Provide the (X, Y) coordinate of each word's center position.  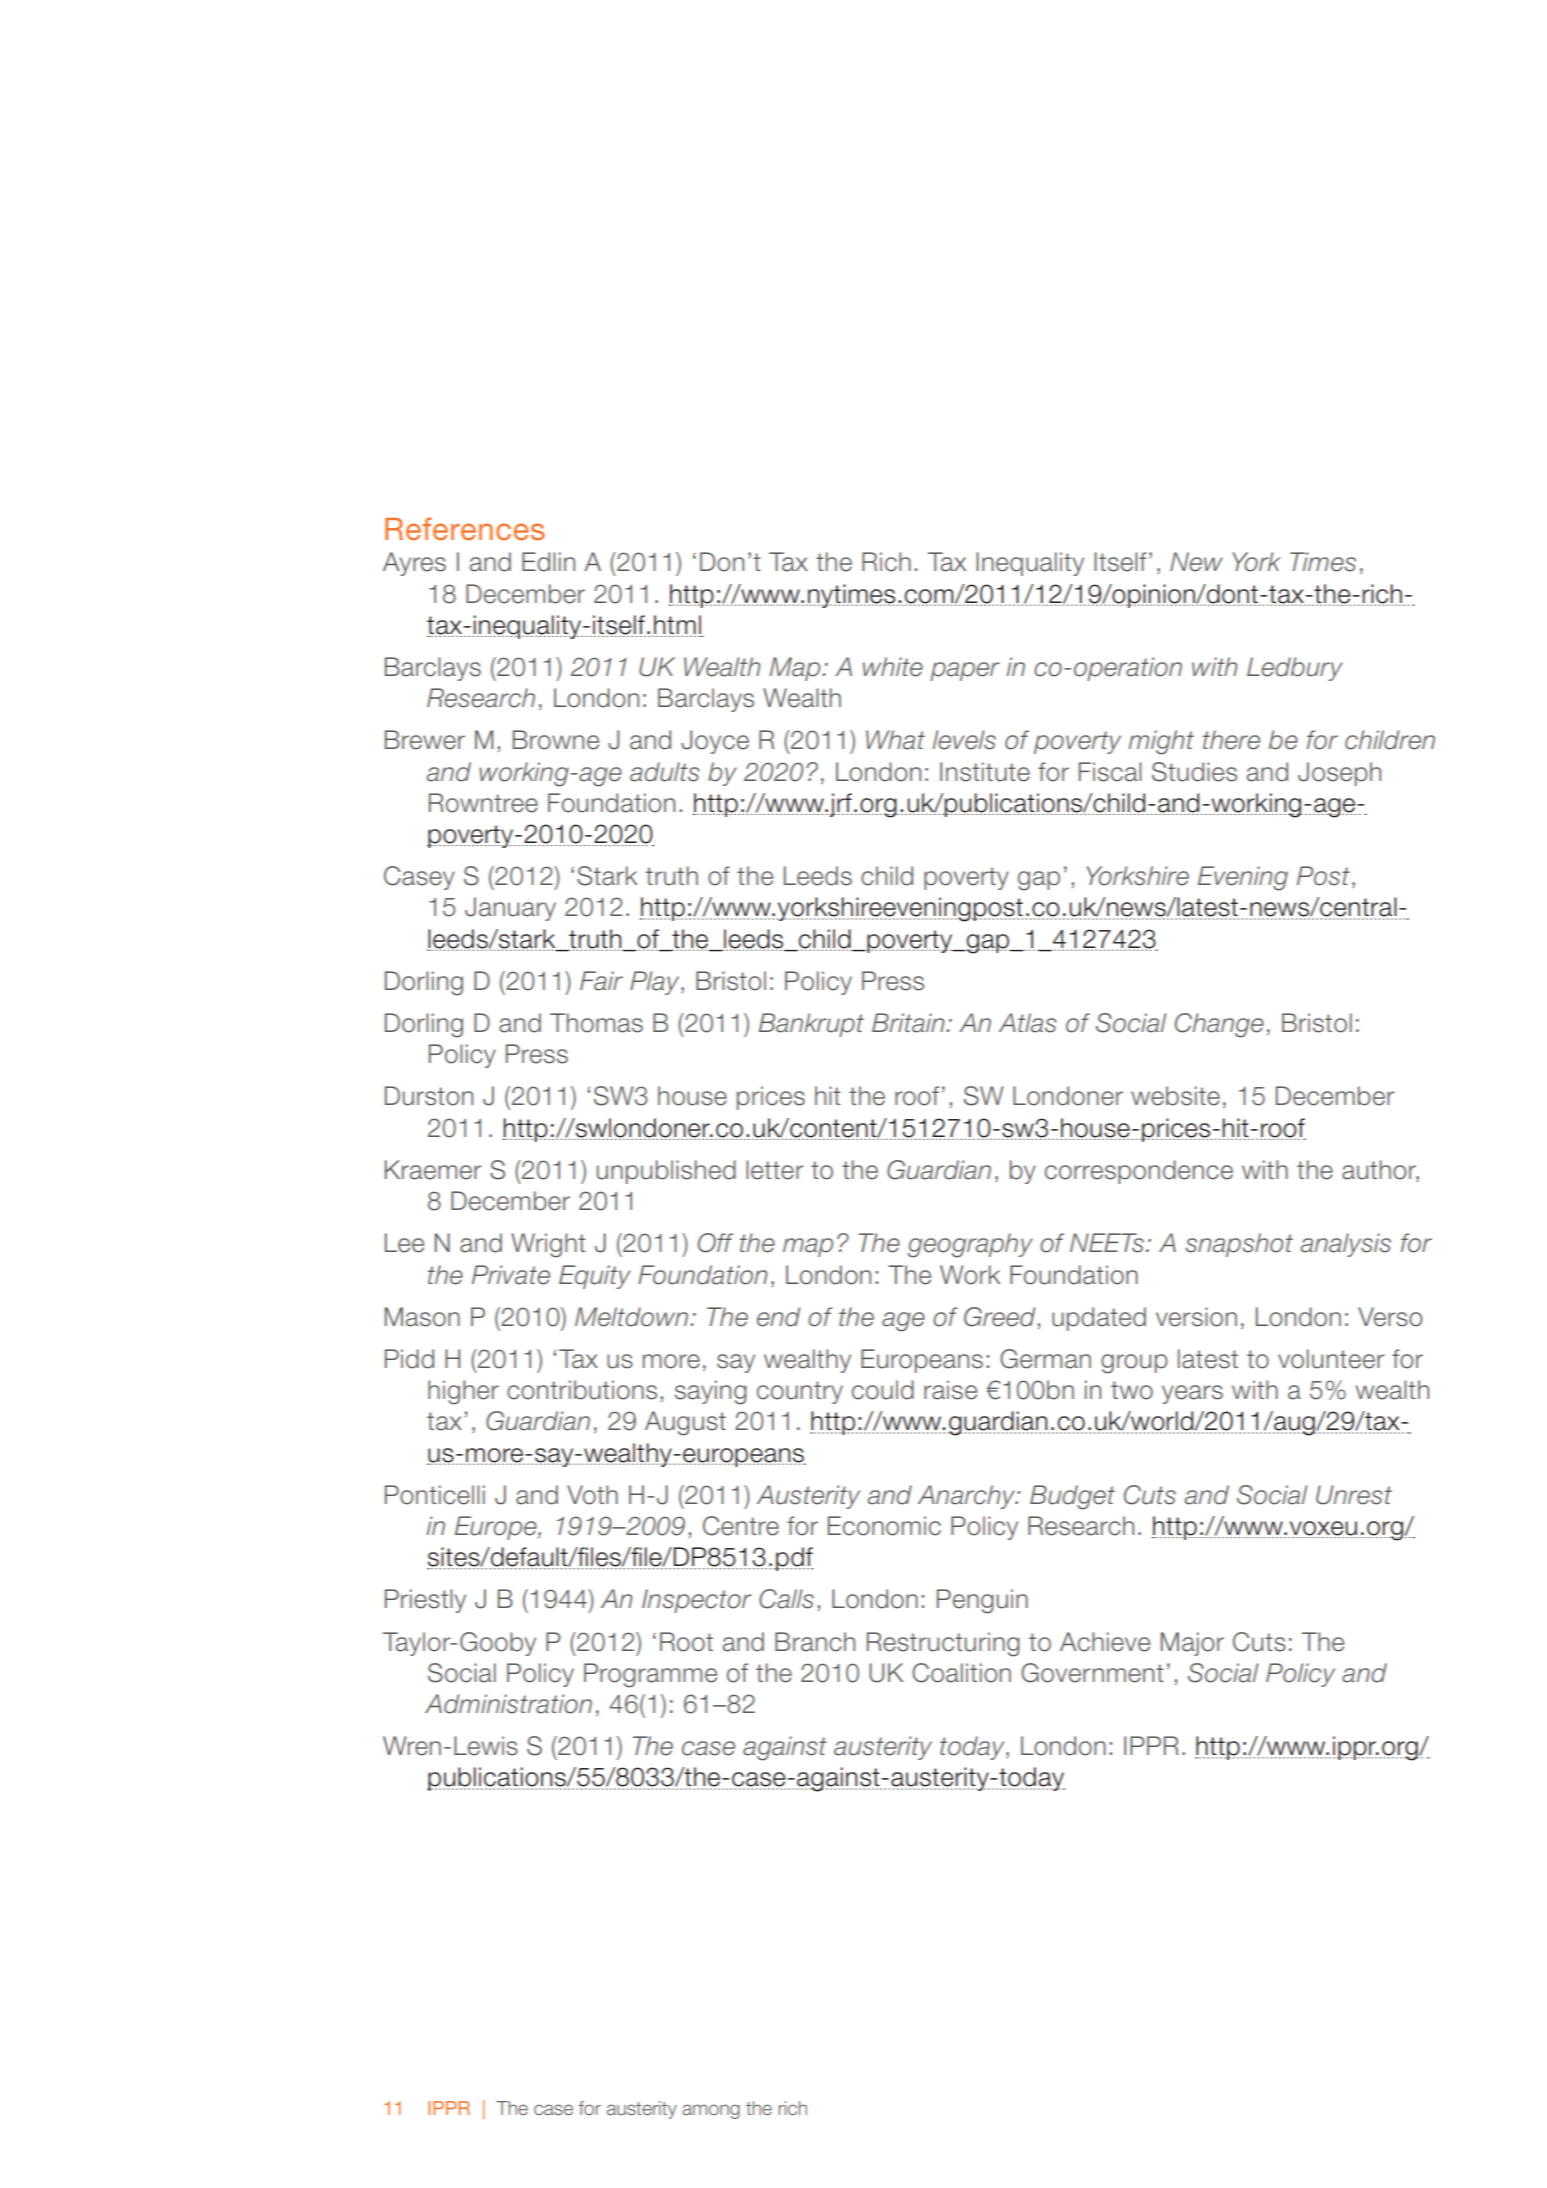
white (893, 667)
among (711, 2111)
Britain (909, 1023)
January (510, 909)
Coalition (961, 1673)
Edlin (548, 562)
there (1231, 740)
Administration (508, 1704)
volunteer (1331, 1359)
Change (1219, 1025)
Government (1092, 1673)
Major (1192, 1644)
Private (511, 1275)
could (883, 1390)
